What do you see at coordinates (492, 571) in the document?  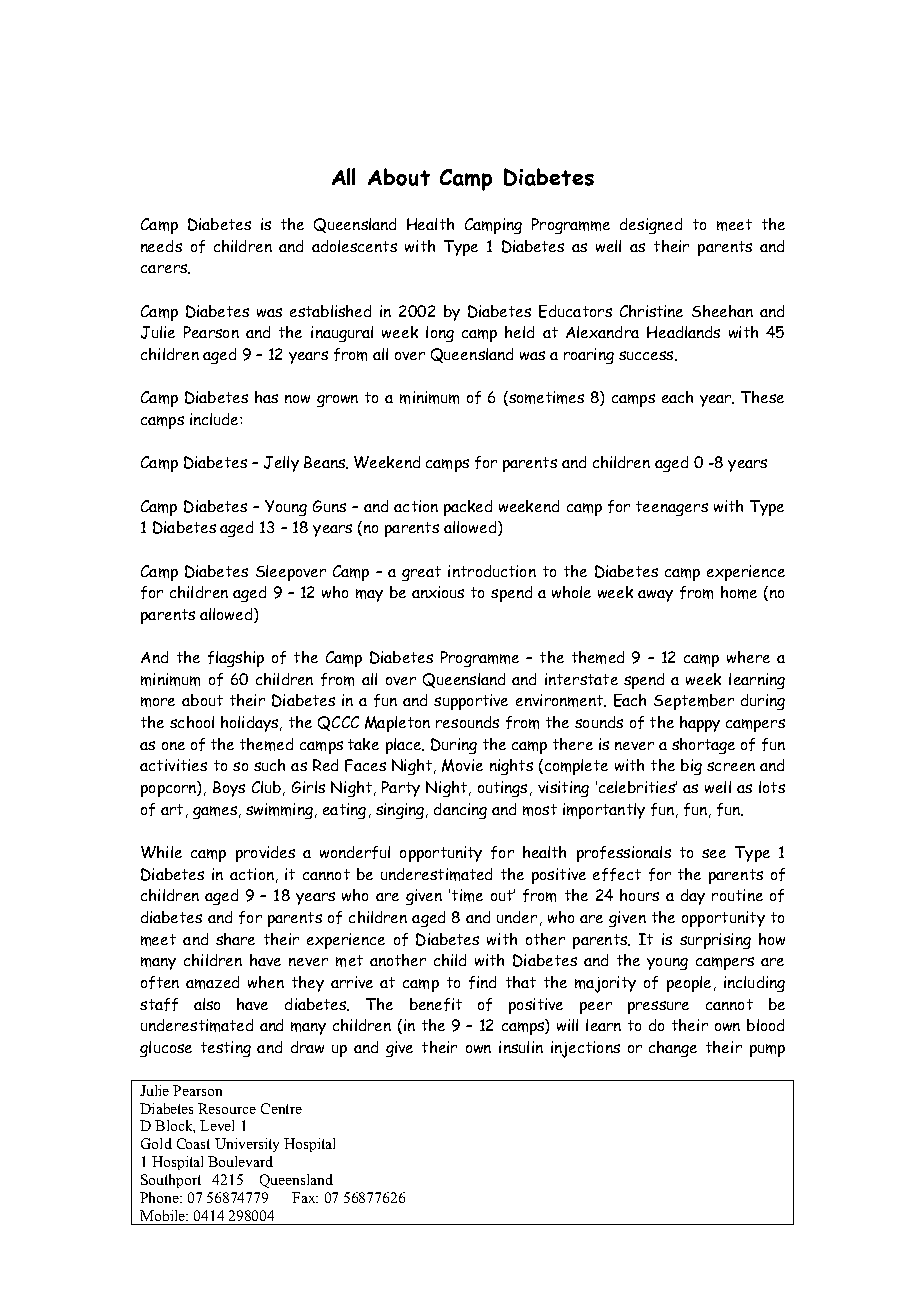 I see `introduction` at bounding box center [492, 571].
